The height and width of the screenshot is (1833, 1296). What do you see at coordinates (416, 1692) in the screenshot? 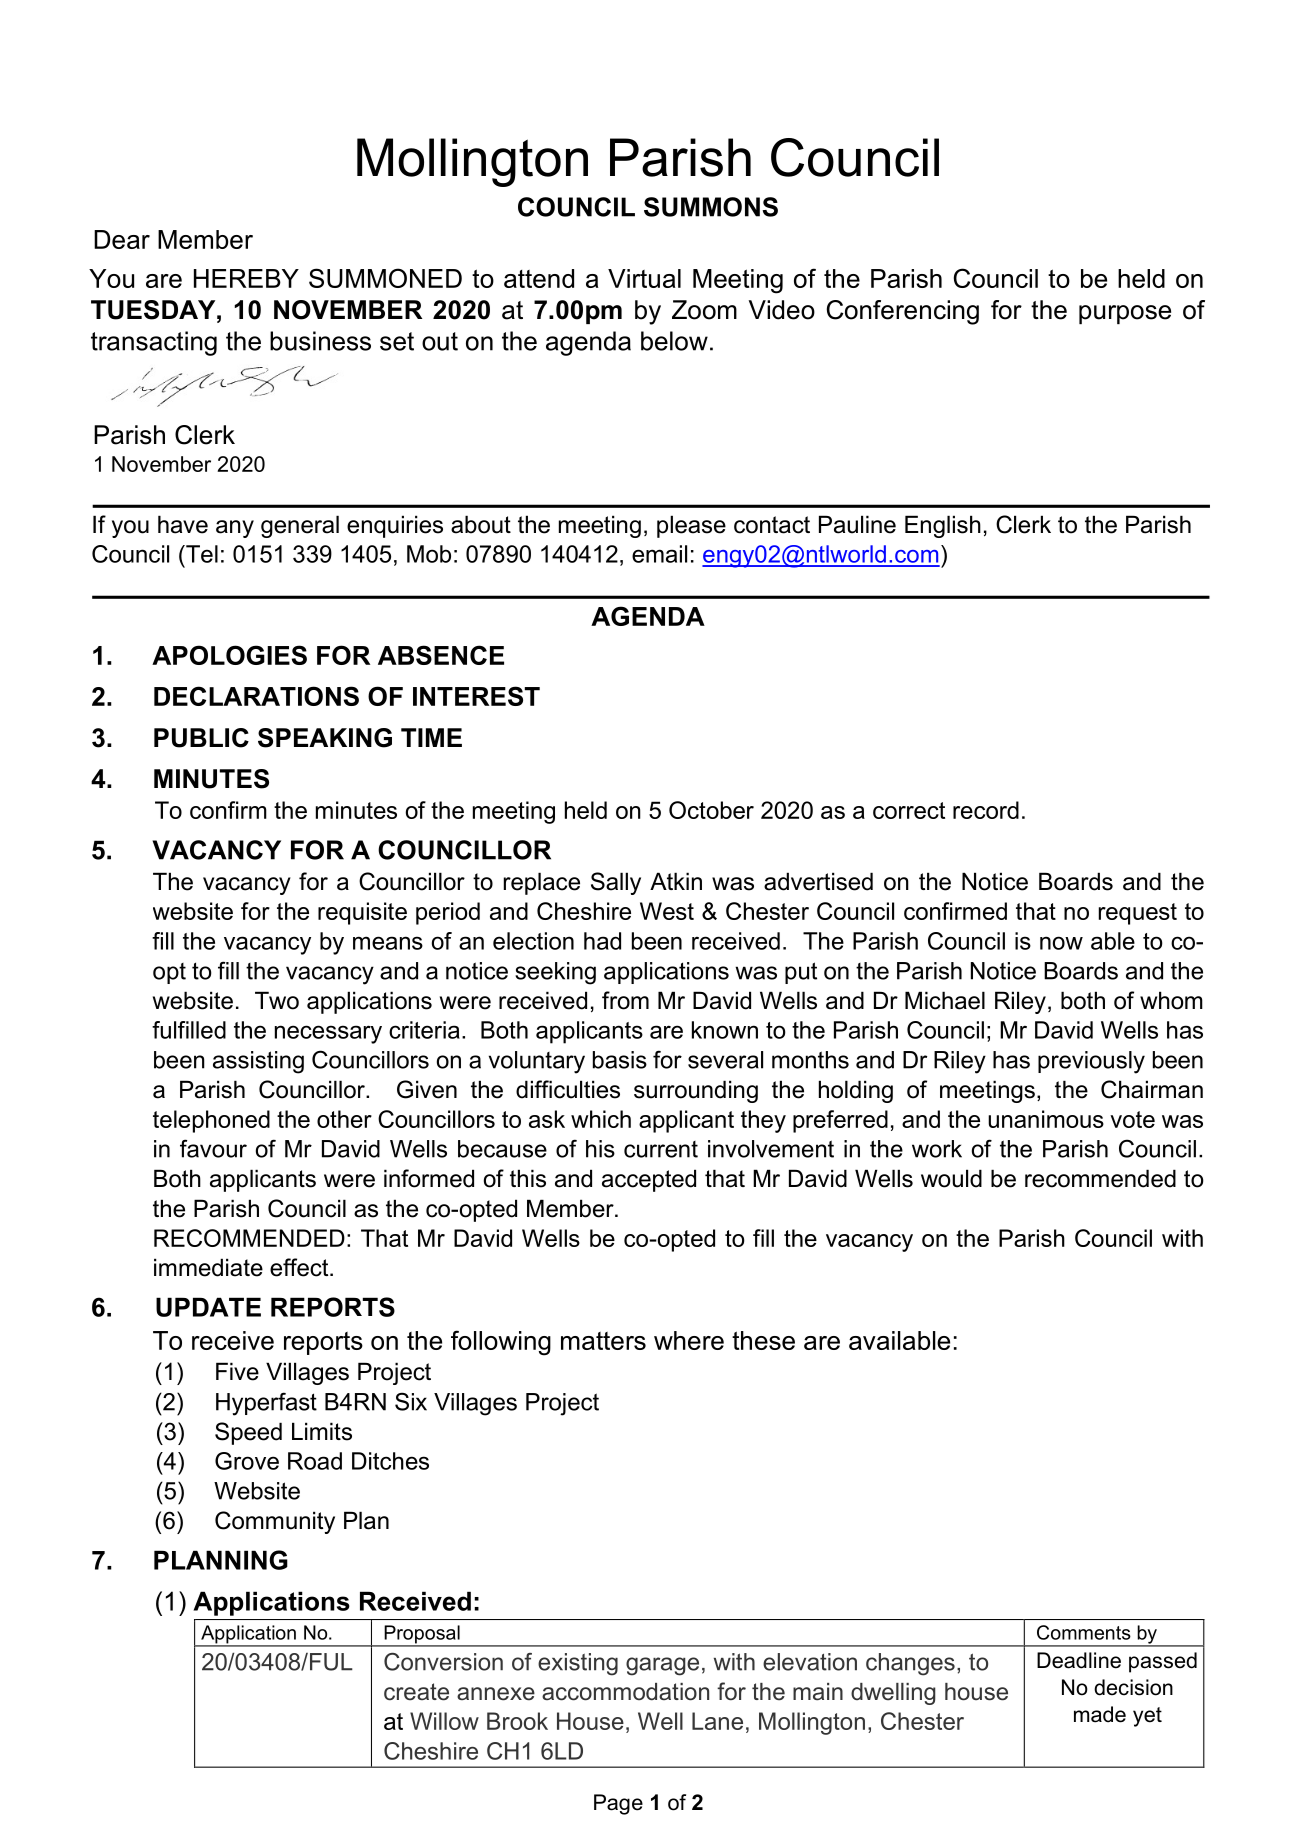
I see `create` at bounding box center [416, 1692].
